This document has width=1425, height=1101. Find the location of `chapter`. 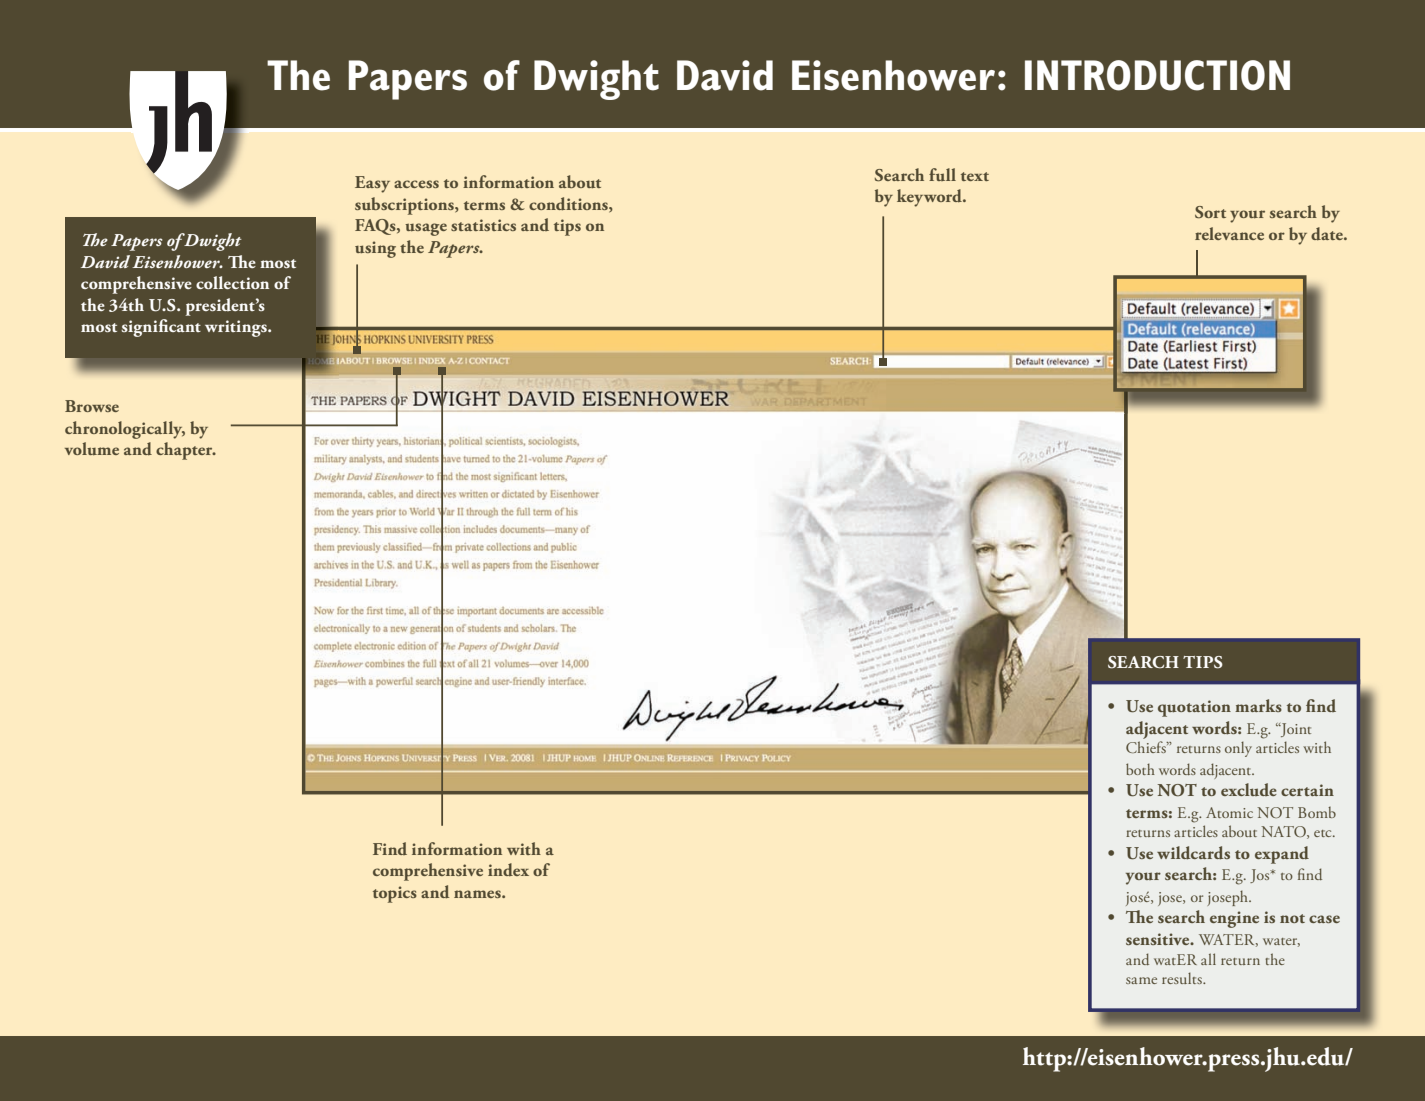

chapter is located at coordinates (185, 451).
